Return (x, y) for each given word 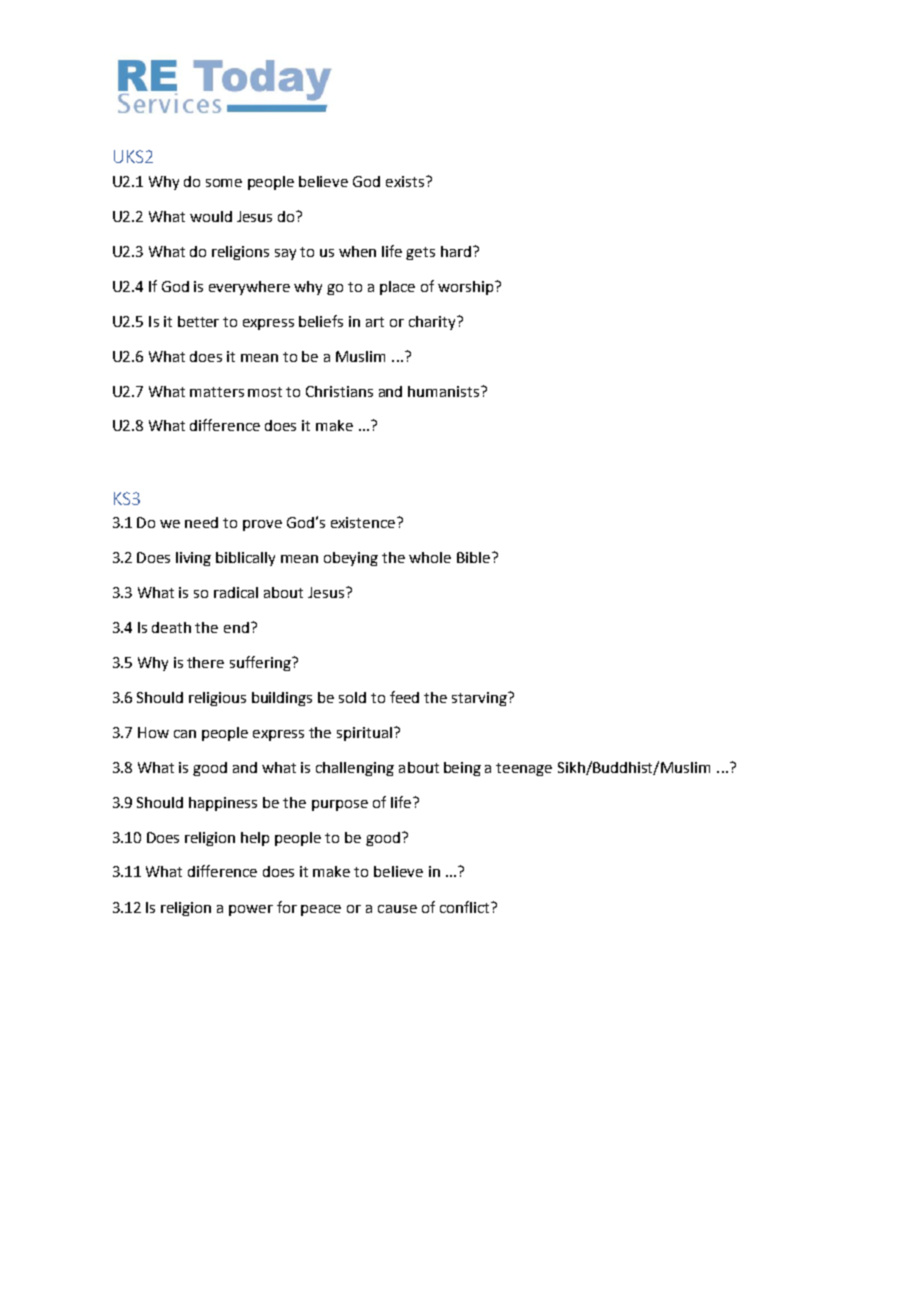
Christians (339, 391)
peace (321, 910)
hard (456, 251)
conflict (466, 907)
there (205, 662)
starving (480, 699)
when (357, 251)
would (211, 216)
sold (352, 697)
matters (217, 392)
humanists (443, 391)
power (251, 910)
